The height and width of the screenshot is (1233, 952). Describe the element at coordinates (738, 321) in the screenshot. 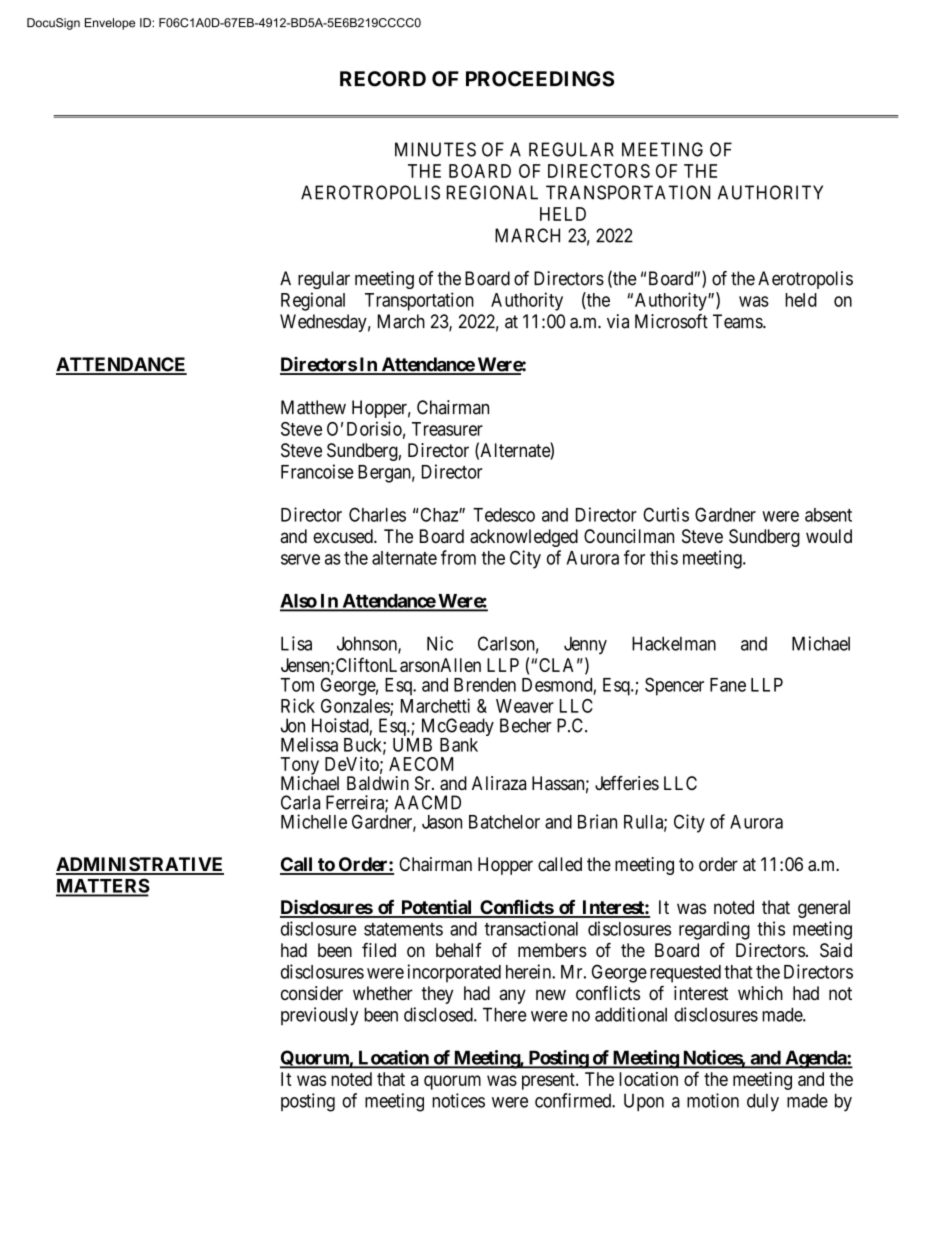

I see `Teams` at that location.
